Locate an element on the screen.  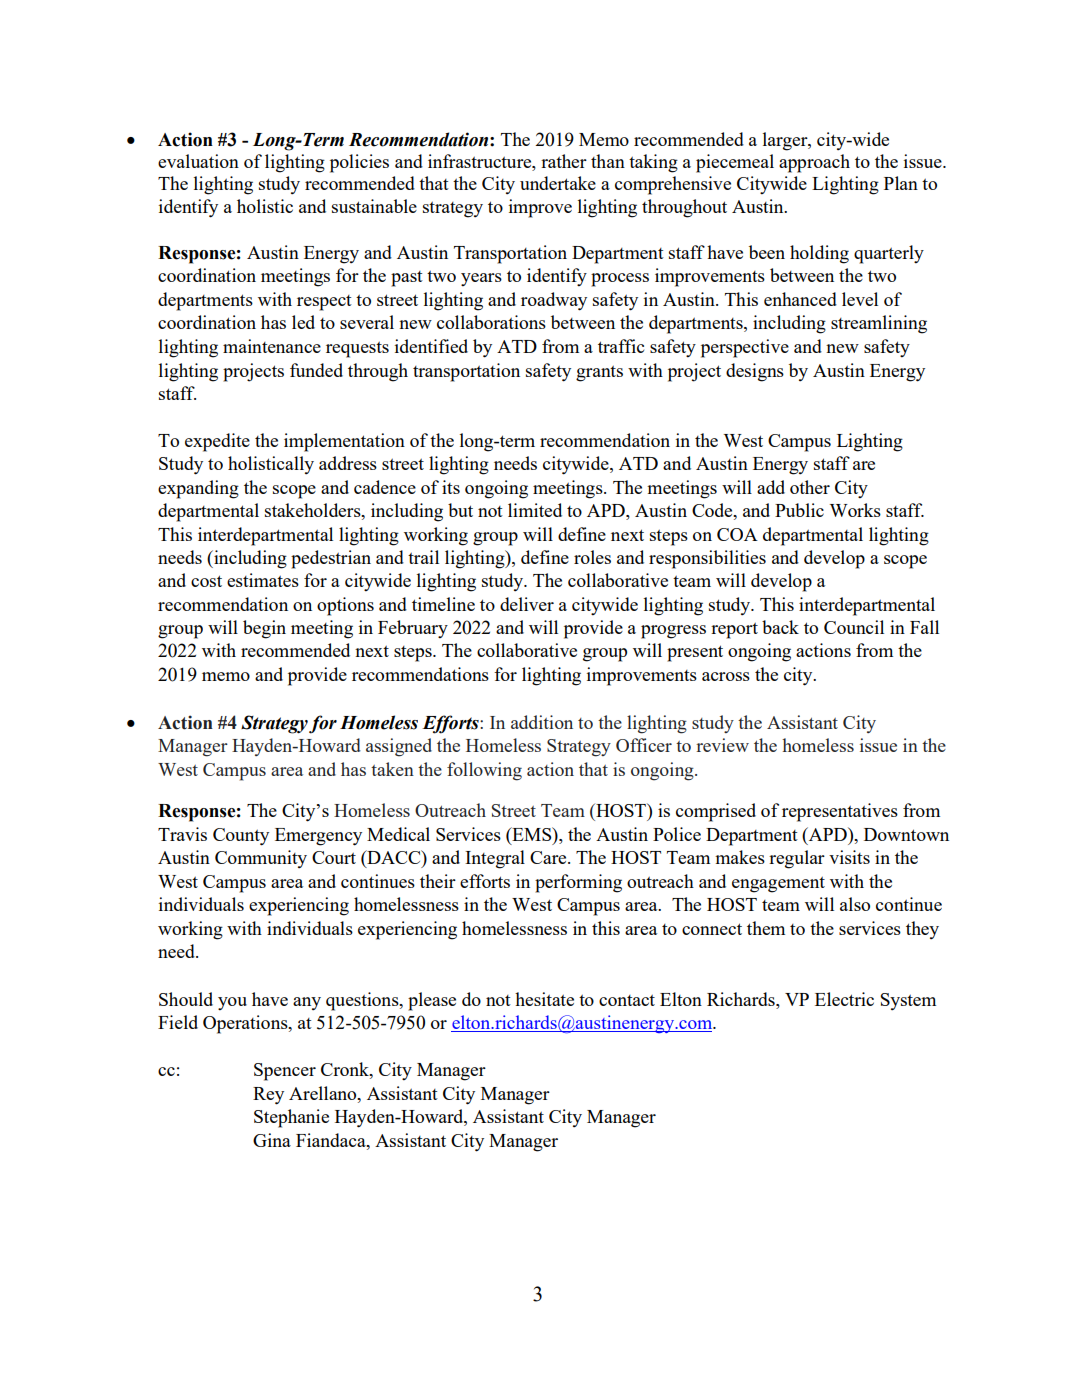
approach is located at coordinates (814, 163).
